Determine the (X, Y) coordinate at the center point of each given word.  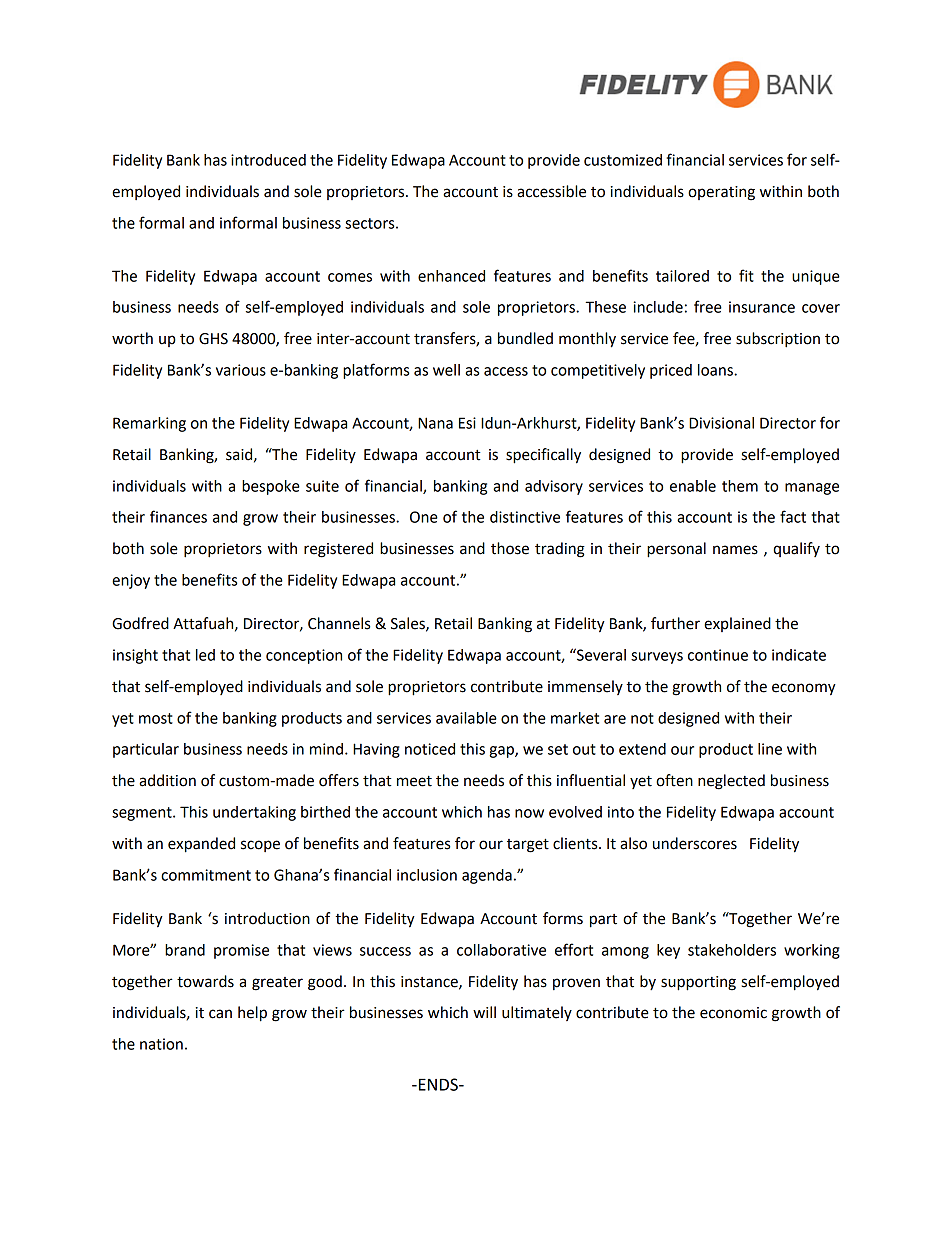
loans (716, 370)
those (510, 548)
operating (721, 193)
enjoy (131, 581)
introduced (268, 160)
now (529, 813)
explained (737, 624)
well (446, 370)
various (241, 370)
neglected (731, 782)
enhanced (451, 276)
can (220, 1014)
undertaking (254, 813)
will (484, 1012)
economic (733, 1013)
